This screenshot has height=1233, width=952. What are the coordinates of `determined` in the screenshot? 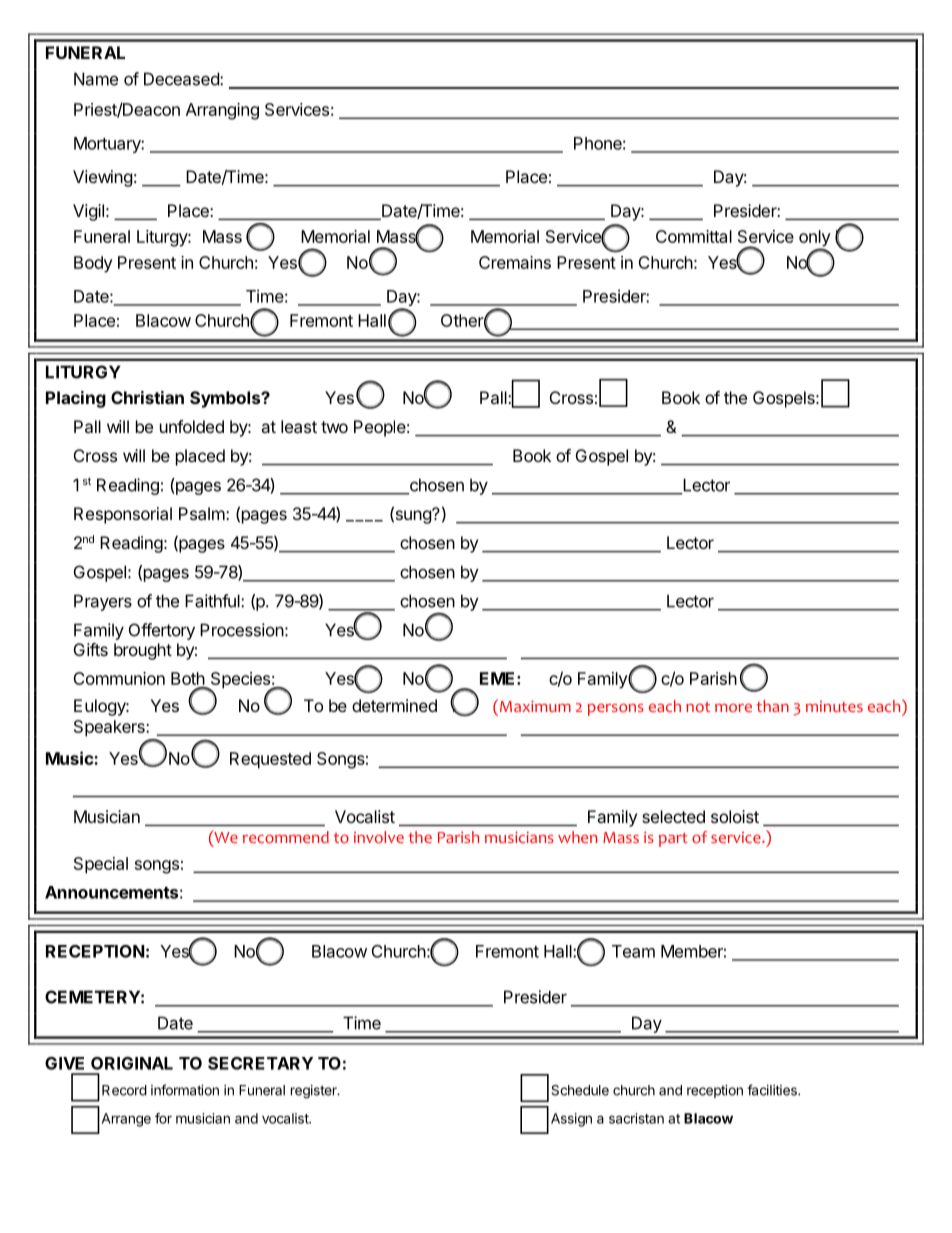 It's located at (394, 705).
